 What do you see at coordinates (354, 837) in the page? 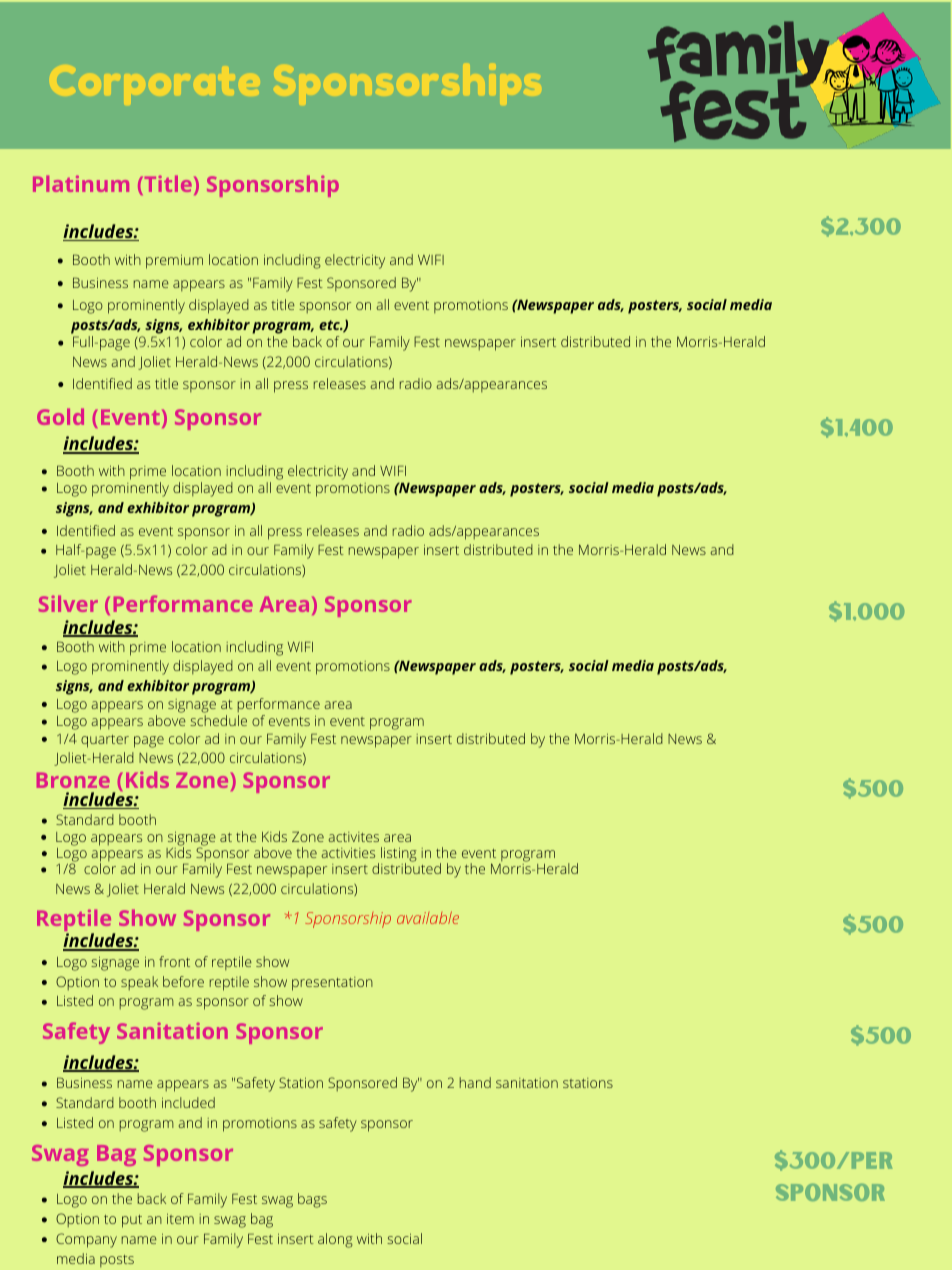
I see `activites` at bounding box center [354, 837].
